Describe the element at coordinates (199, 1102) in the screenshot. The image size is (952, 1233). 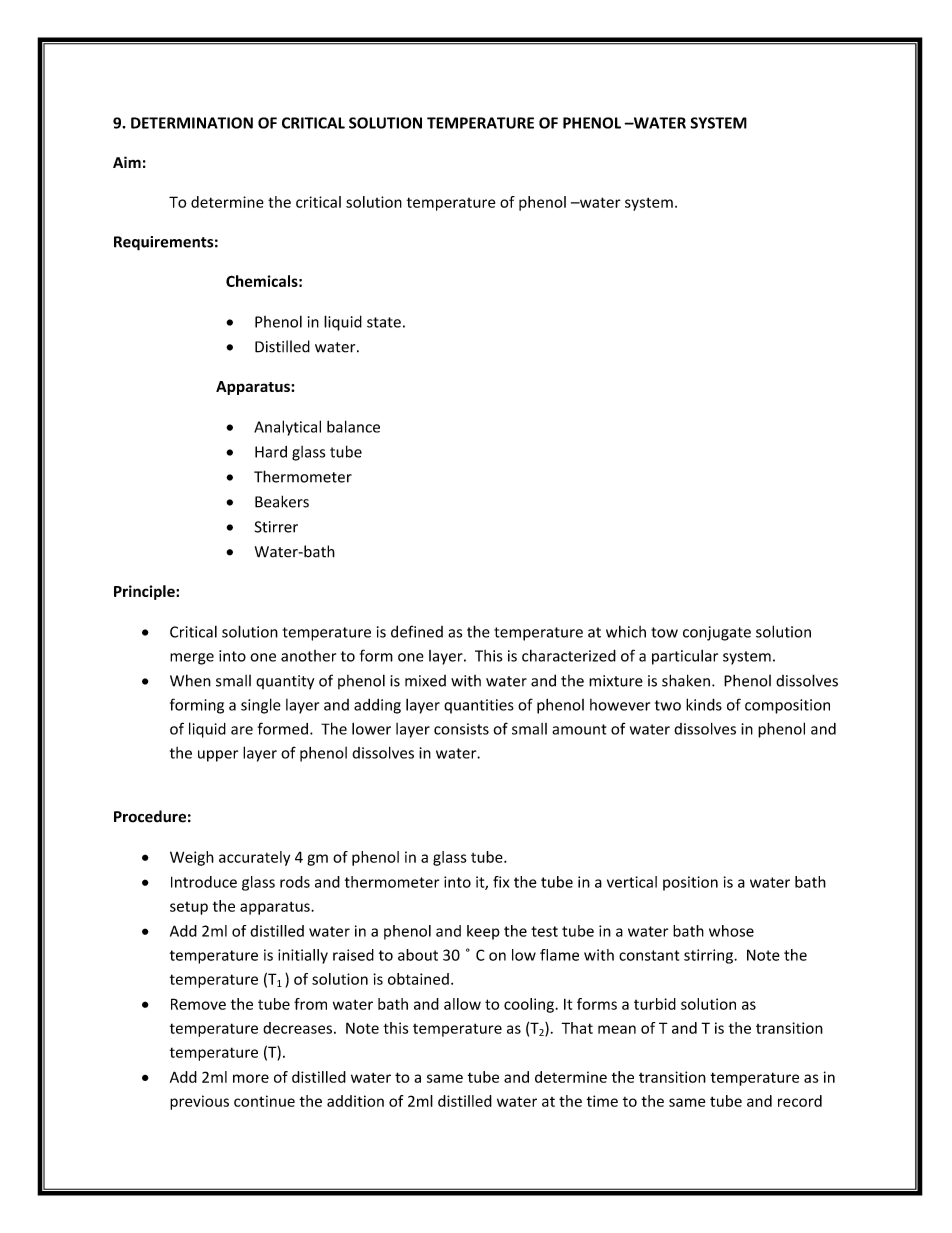
I see `previous` at that location.
